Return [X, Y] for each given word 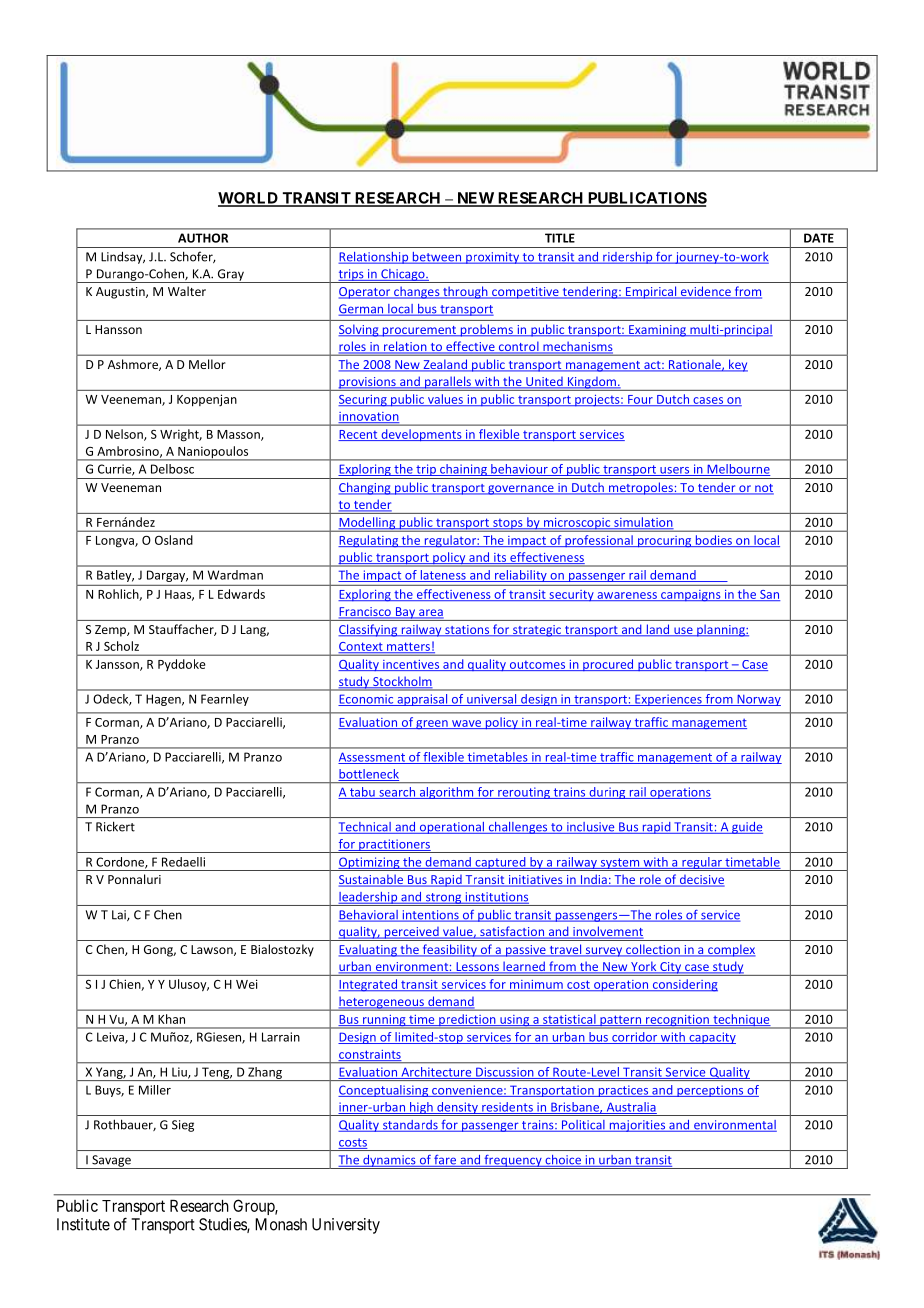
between [436, 258]
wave [466, 724]
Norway [758, 700]
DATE [819, 238]
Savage [111, 1162]
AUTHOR [203, 238]
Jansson [118, 665]
